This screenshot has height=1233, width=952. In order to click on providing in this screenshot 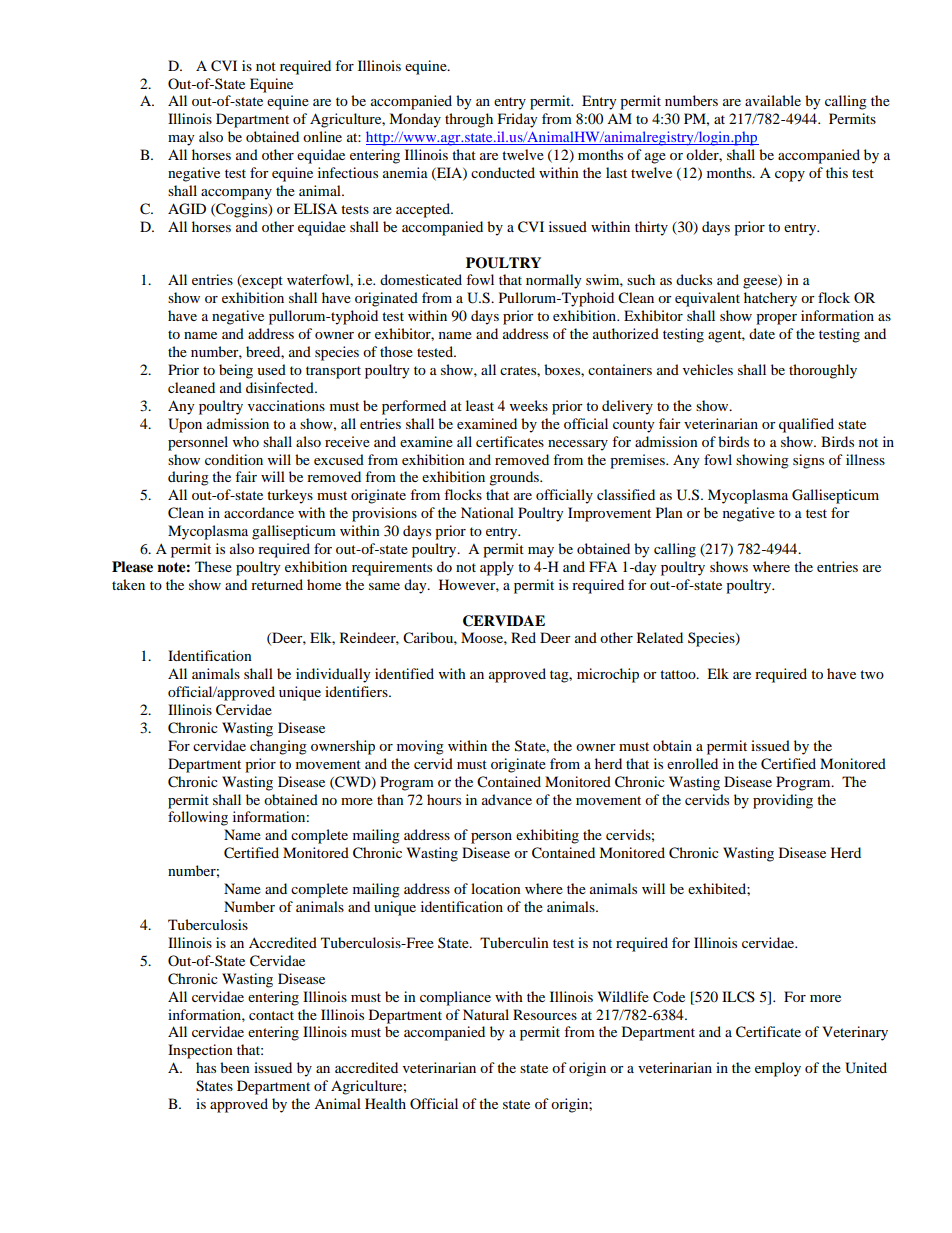, I will do `click(783, 801)`.
